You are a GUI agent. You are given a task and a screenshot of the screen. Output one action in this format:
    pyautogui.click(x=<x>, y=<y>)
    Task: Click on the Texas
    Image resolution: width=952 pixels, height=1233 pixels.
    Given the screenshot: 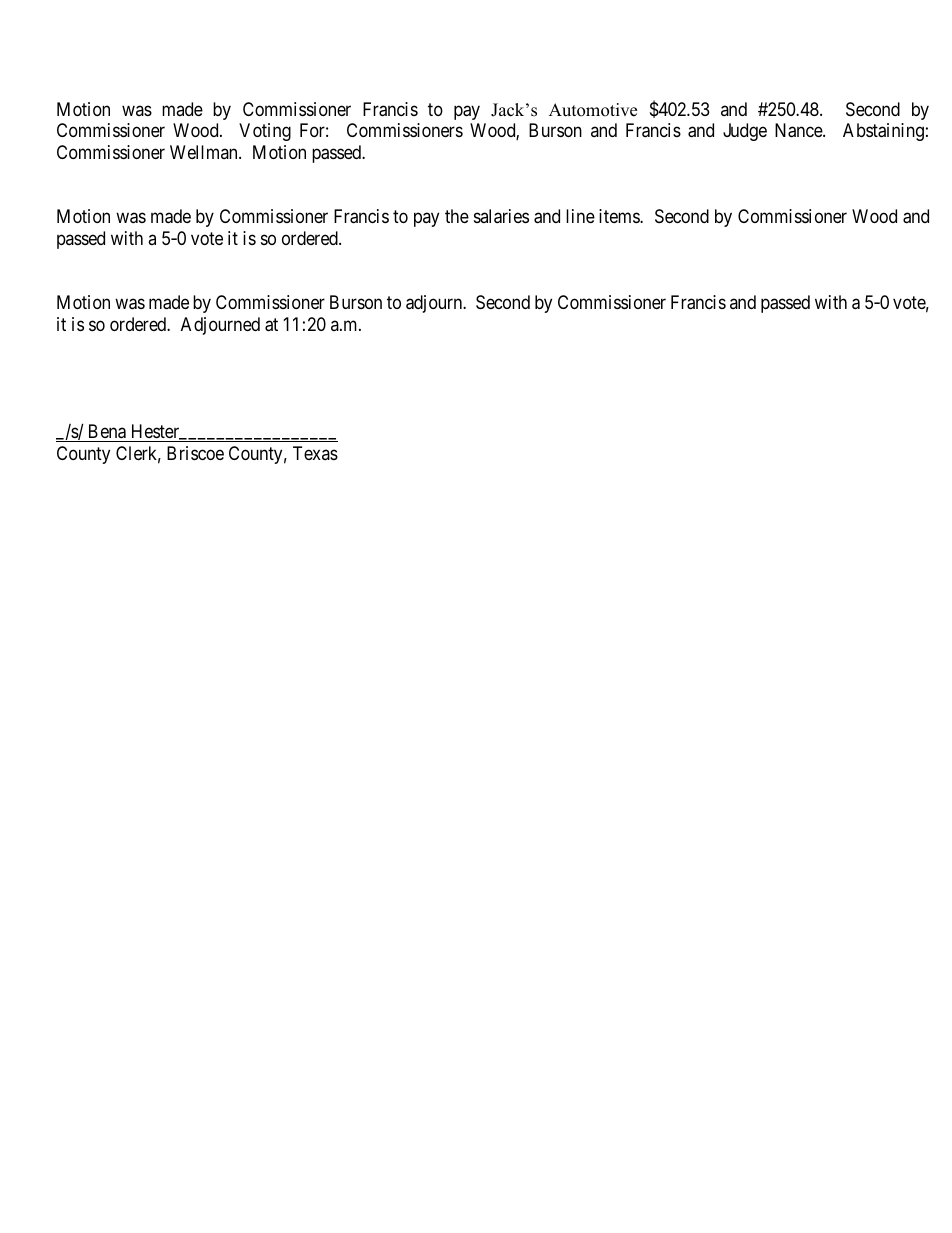 What is the action you would take?
    pyautogui.click(x=315, y=453)
